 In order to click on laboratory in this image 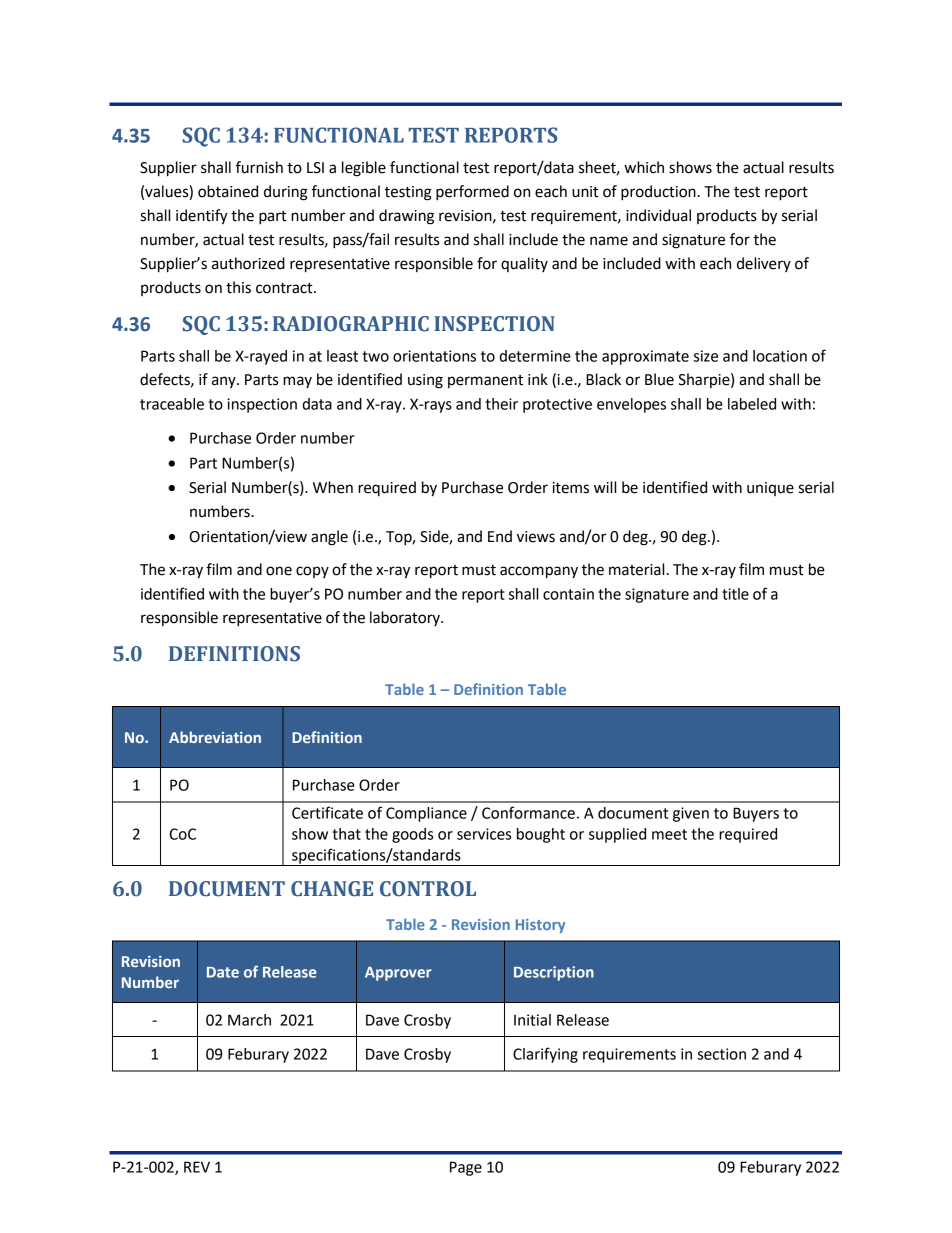, I will do `click(406, 618)`.
